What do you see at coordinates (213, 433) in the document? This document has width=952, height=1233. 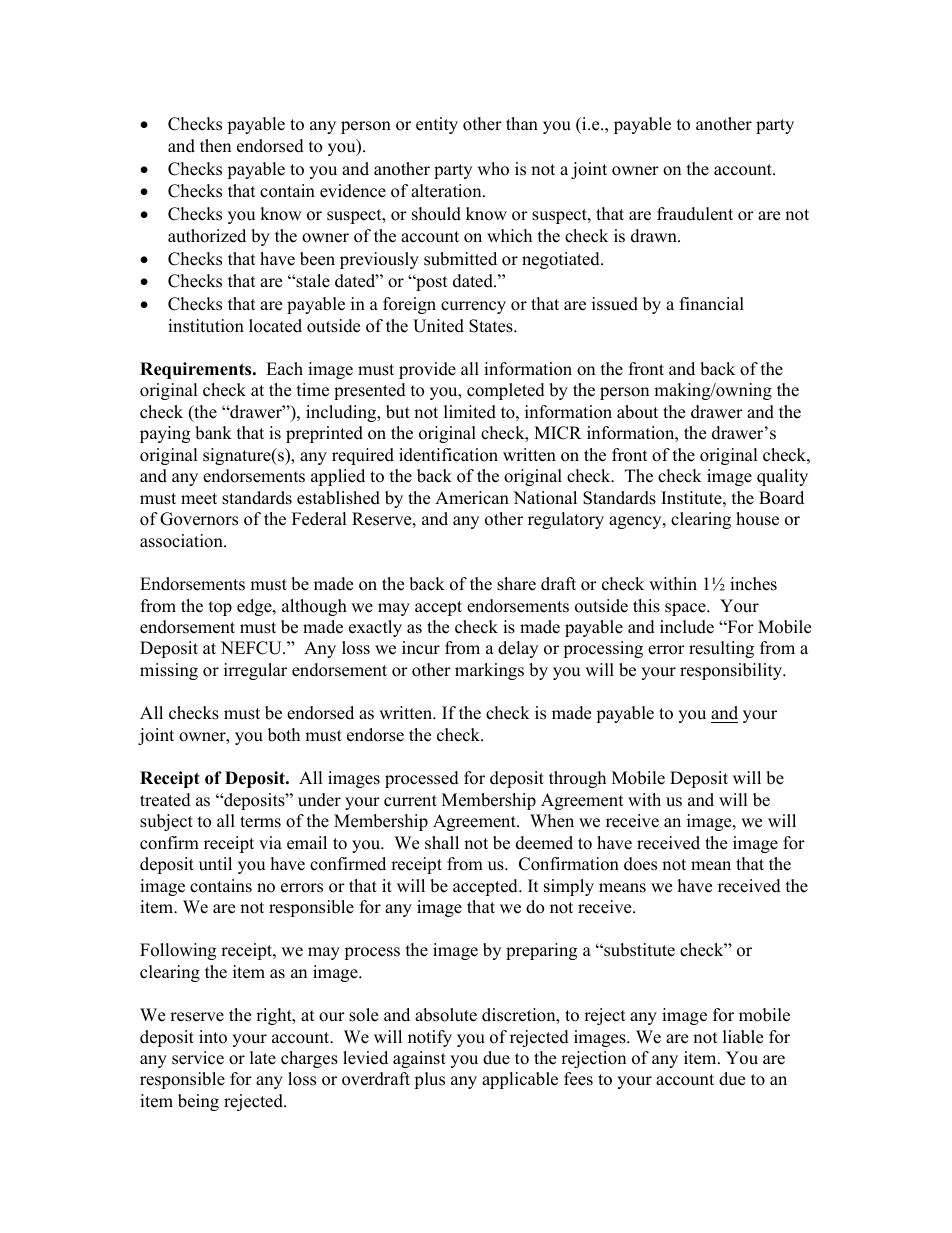 I see `bank` at bounding box center [213, 433].
